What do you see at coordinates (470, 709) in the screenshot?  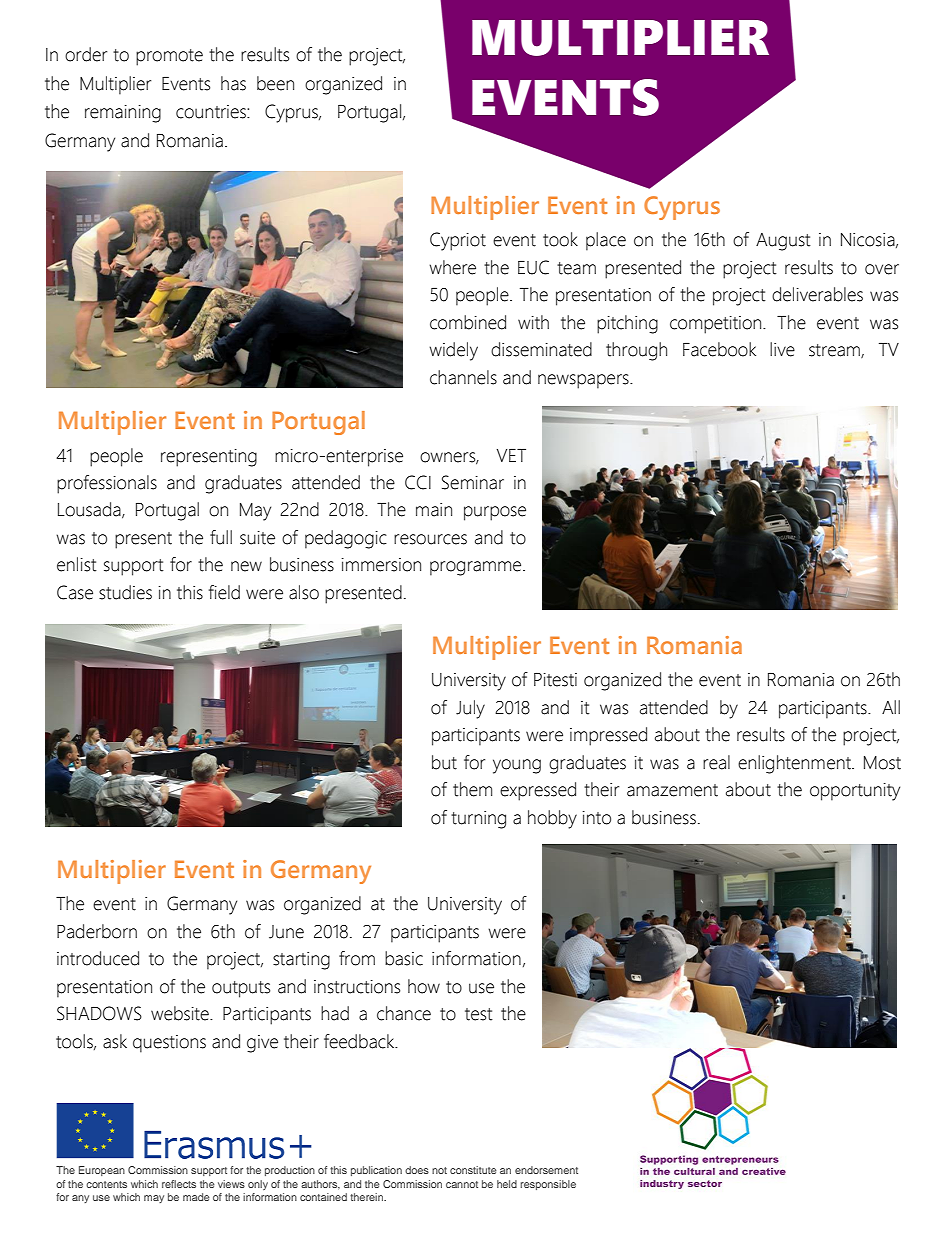 I see `July` at bounding box center [470, 709].
